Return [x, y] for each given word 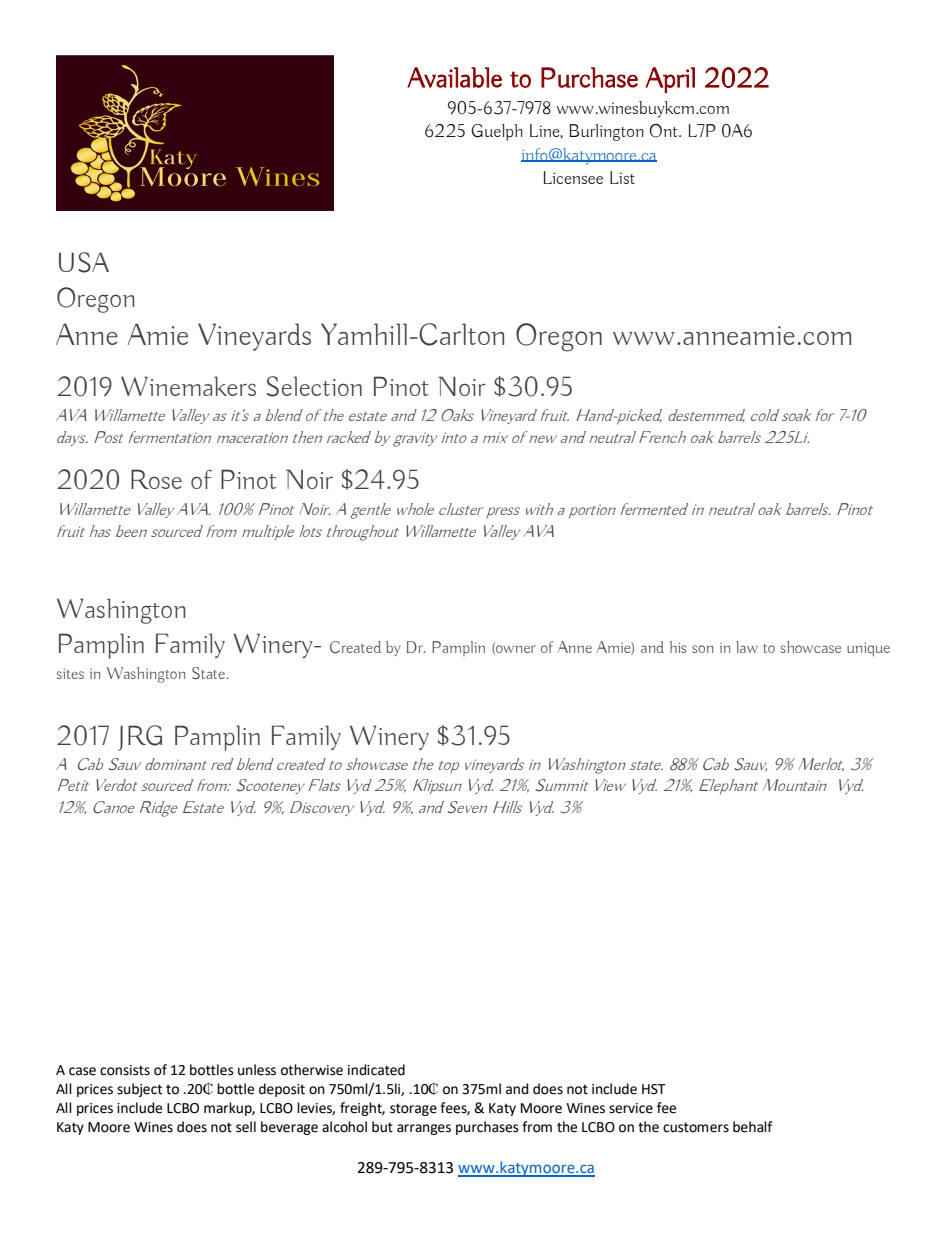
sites [70, 673]
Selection [314, 386]
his [678, 647]
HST [654, 1089]
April [670, 80]
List [622, 177]
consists [125, 1070]
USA [84, 262]
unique [868, 649]
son [702, 649]
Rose [156, 479]
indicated [376, 1070]
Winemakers [188, 386]
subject [139, 1090]
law [747, 647]
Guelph [497, 132]
